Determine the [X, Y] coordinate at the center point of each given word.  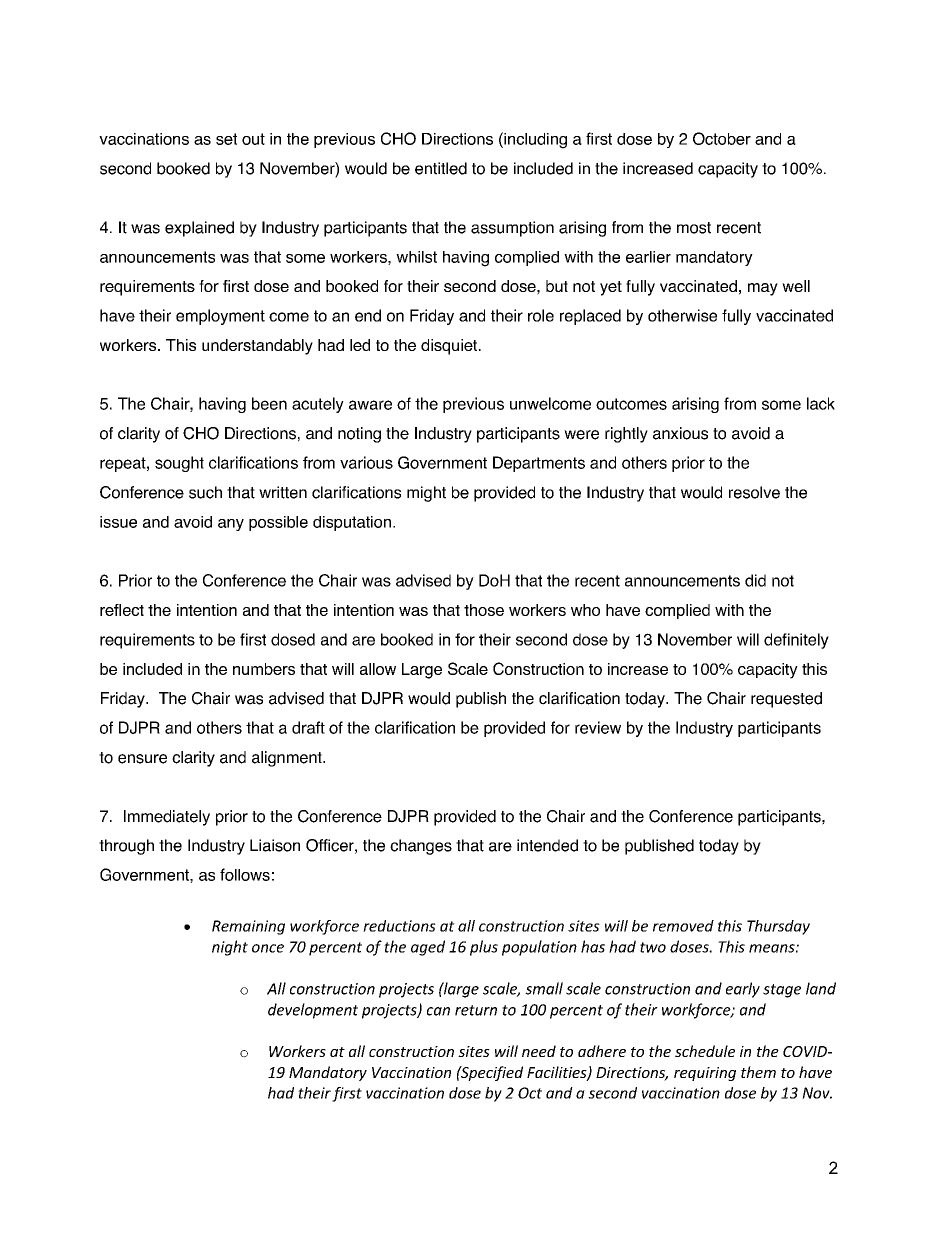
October [722, 138]
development [313, 1011]
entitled [441, 168]
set [226, 139]
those [484, 610]
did [755, 580]
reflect [122, 610]
